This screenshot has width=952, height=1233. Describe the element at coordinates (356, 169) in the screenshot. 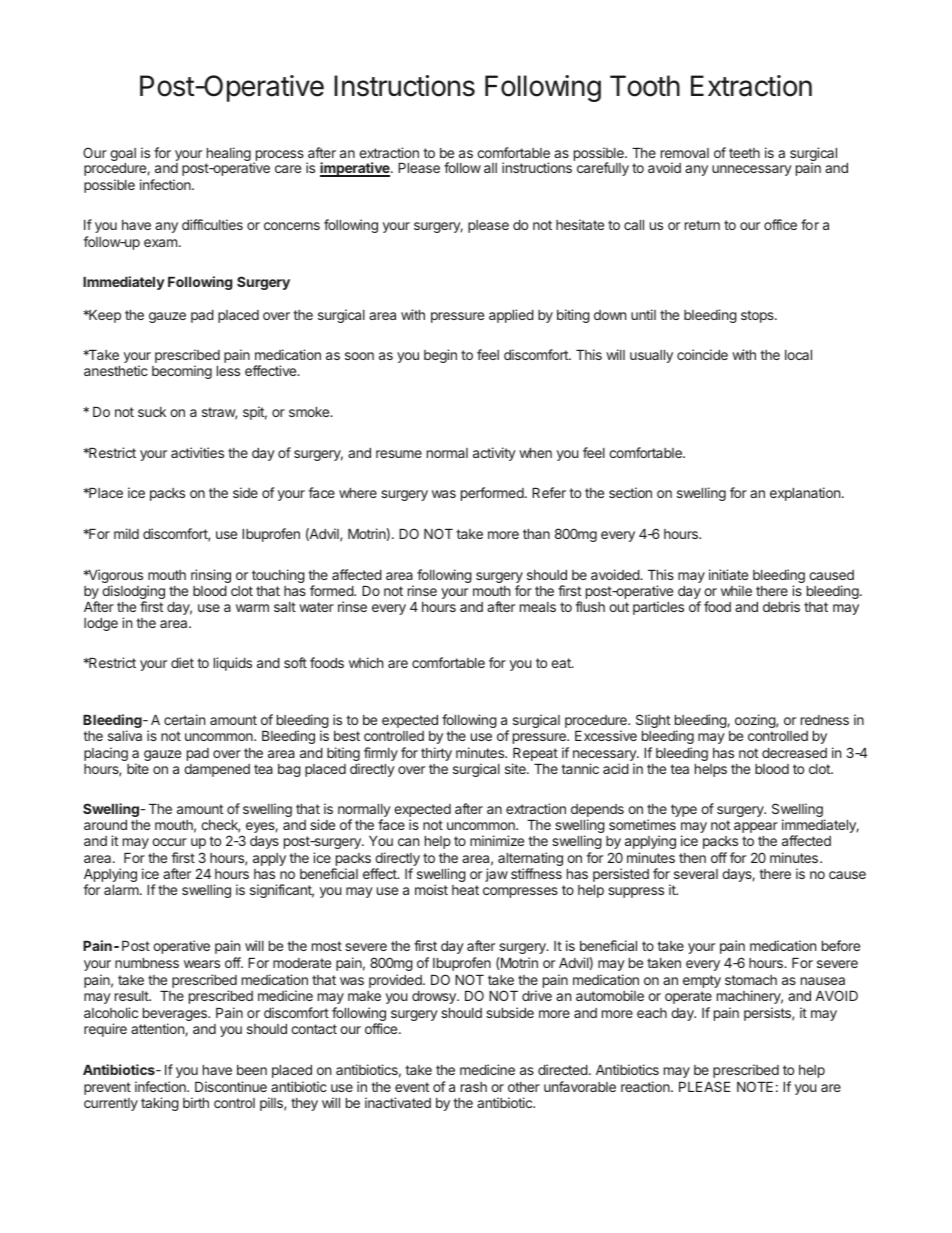

I see `imperative` at that location.
